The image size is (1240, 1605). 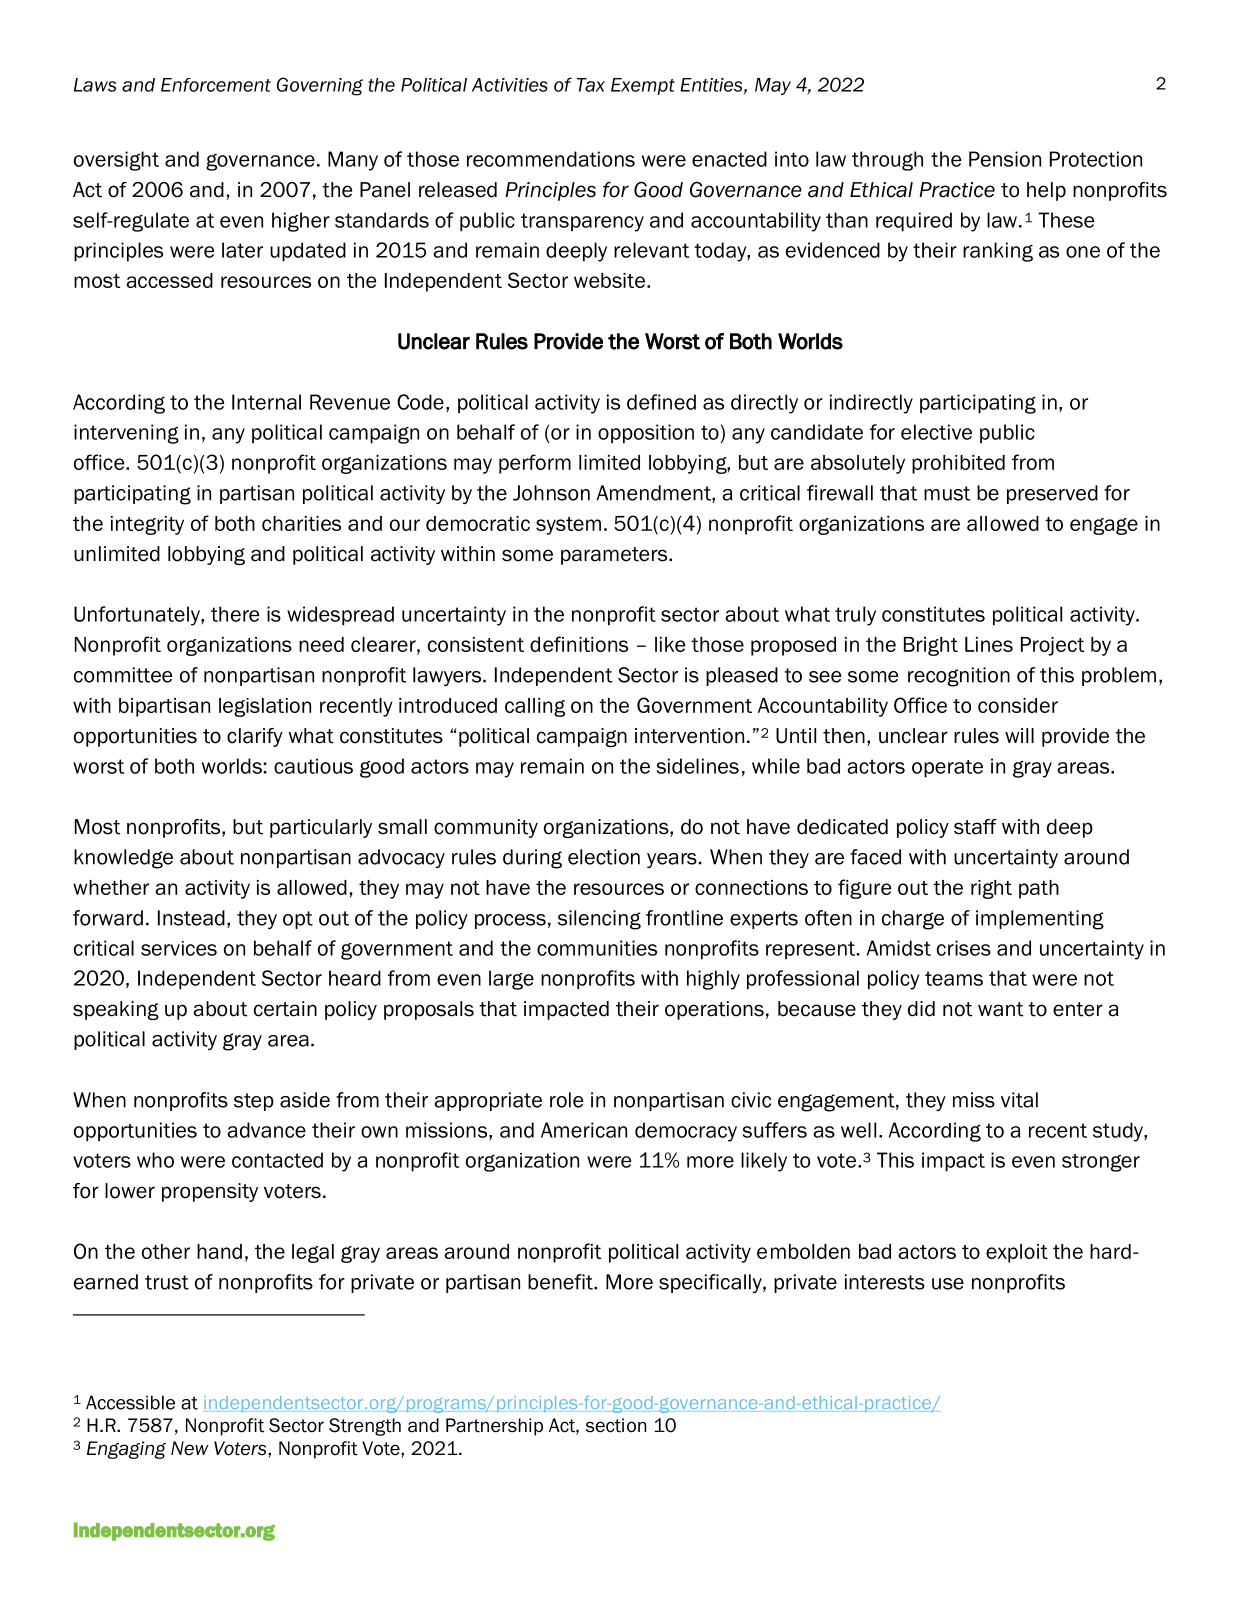 What do you see at coordinates (535, 707) in the document?
I see `calling` at bounding box center [535, 707].
